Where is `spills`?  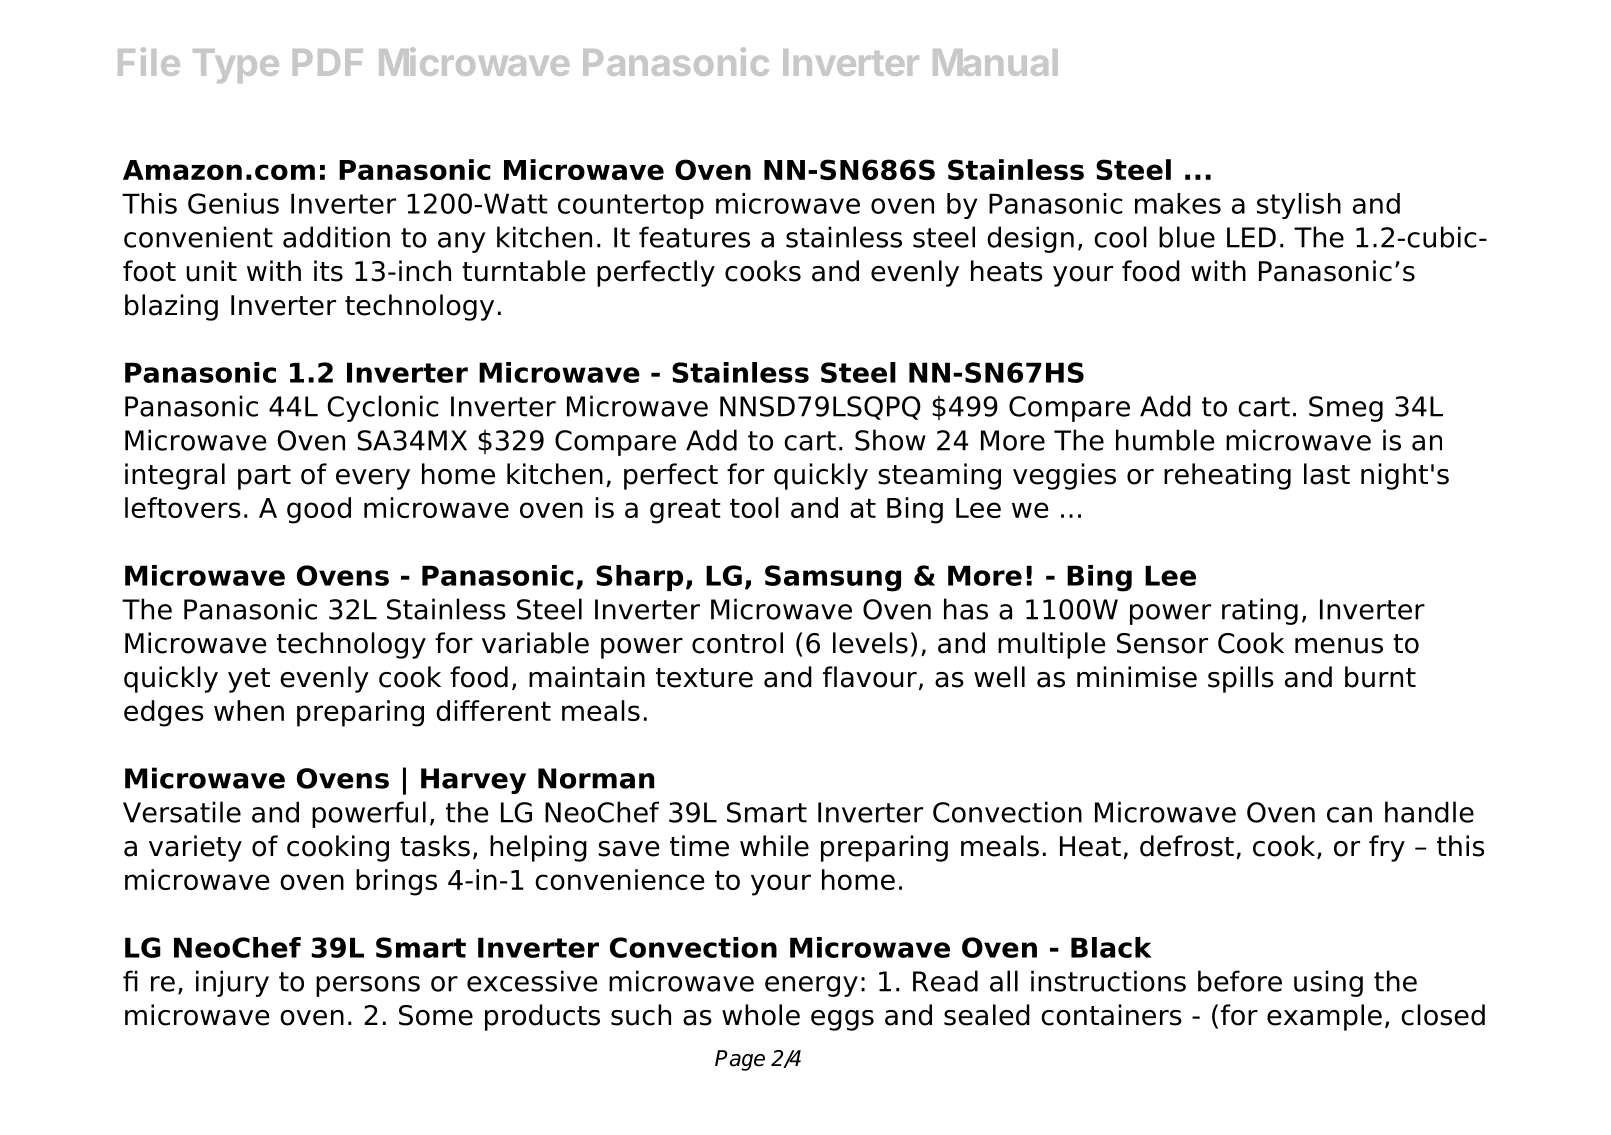
spills is located at coordinates (1241, 679).
